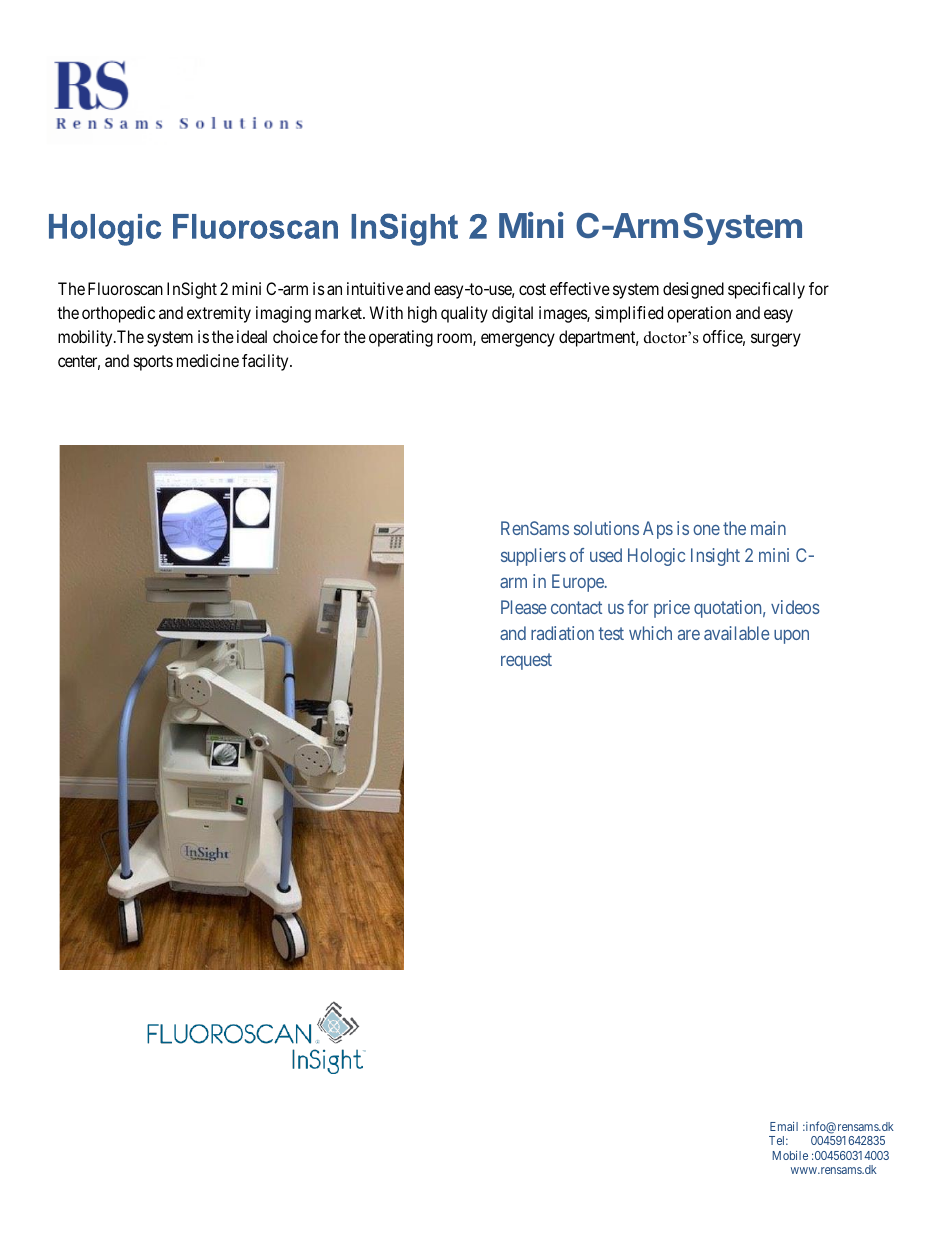 The image size is (952, 1233). What do you see at coordinates (526, 661) in the image?
I see `request` at bounding box center [526, 661].
